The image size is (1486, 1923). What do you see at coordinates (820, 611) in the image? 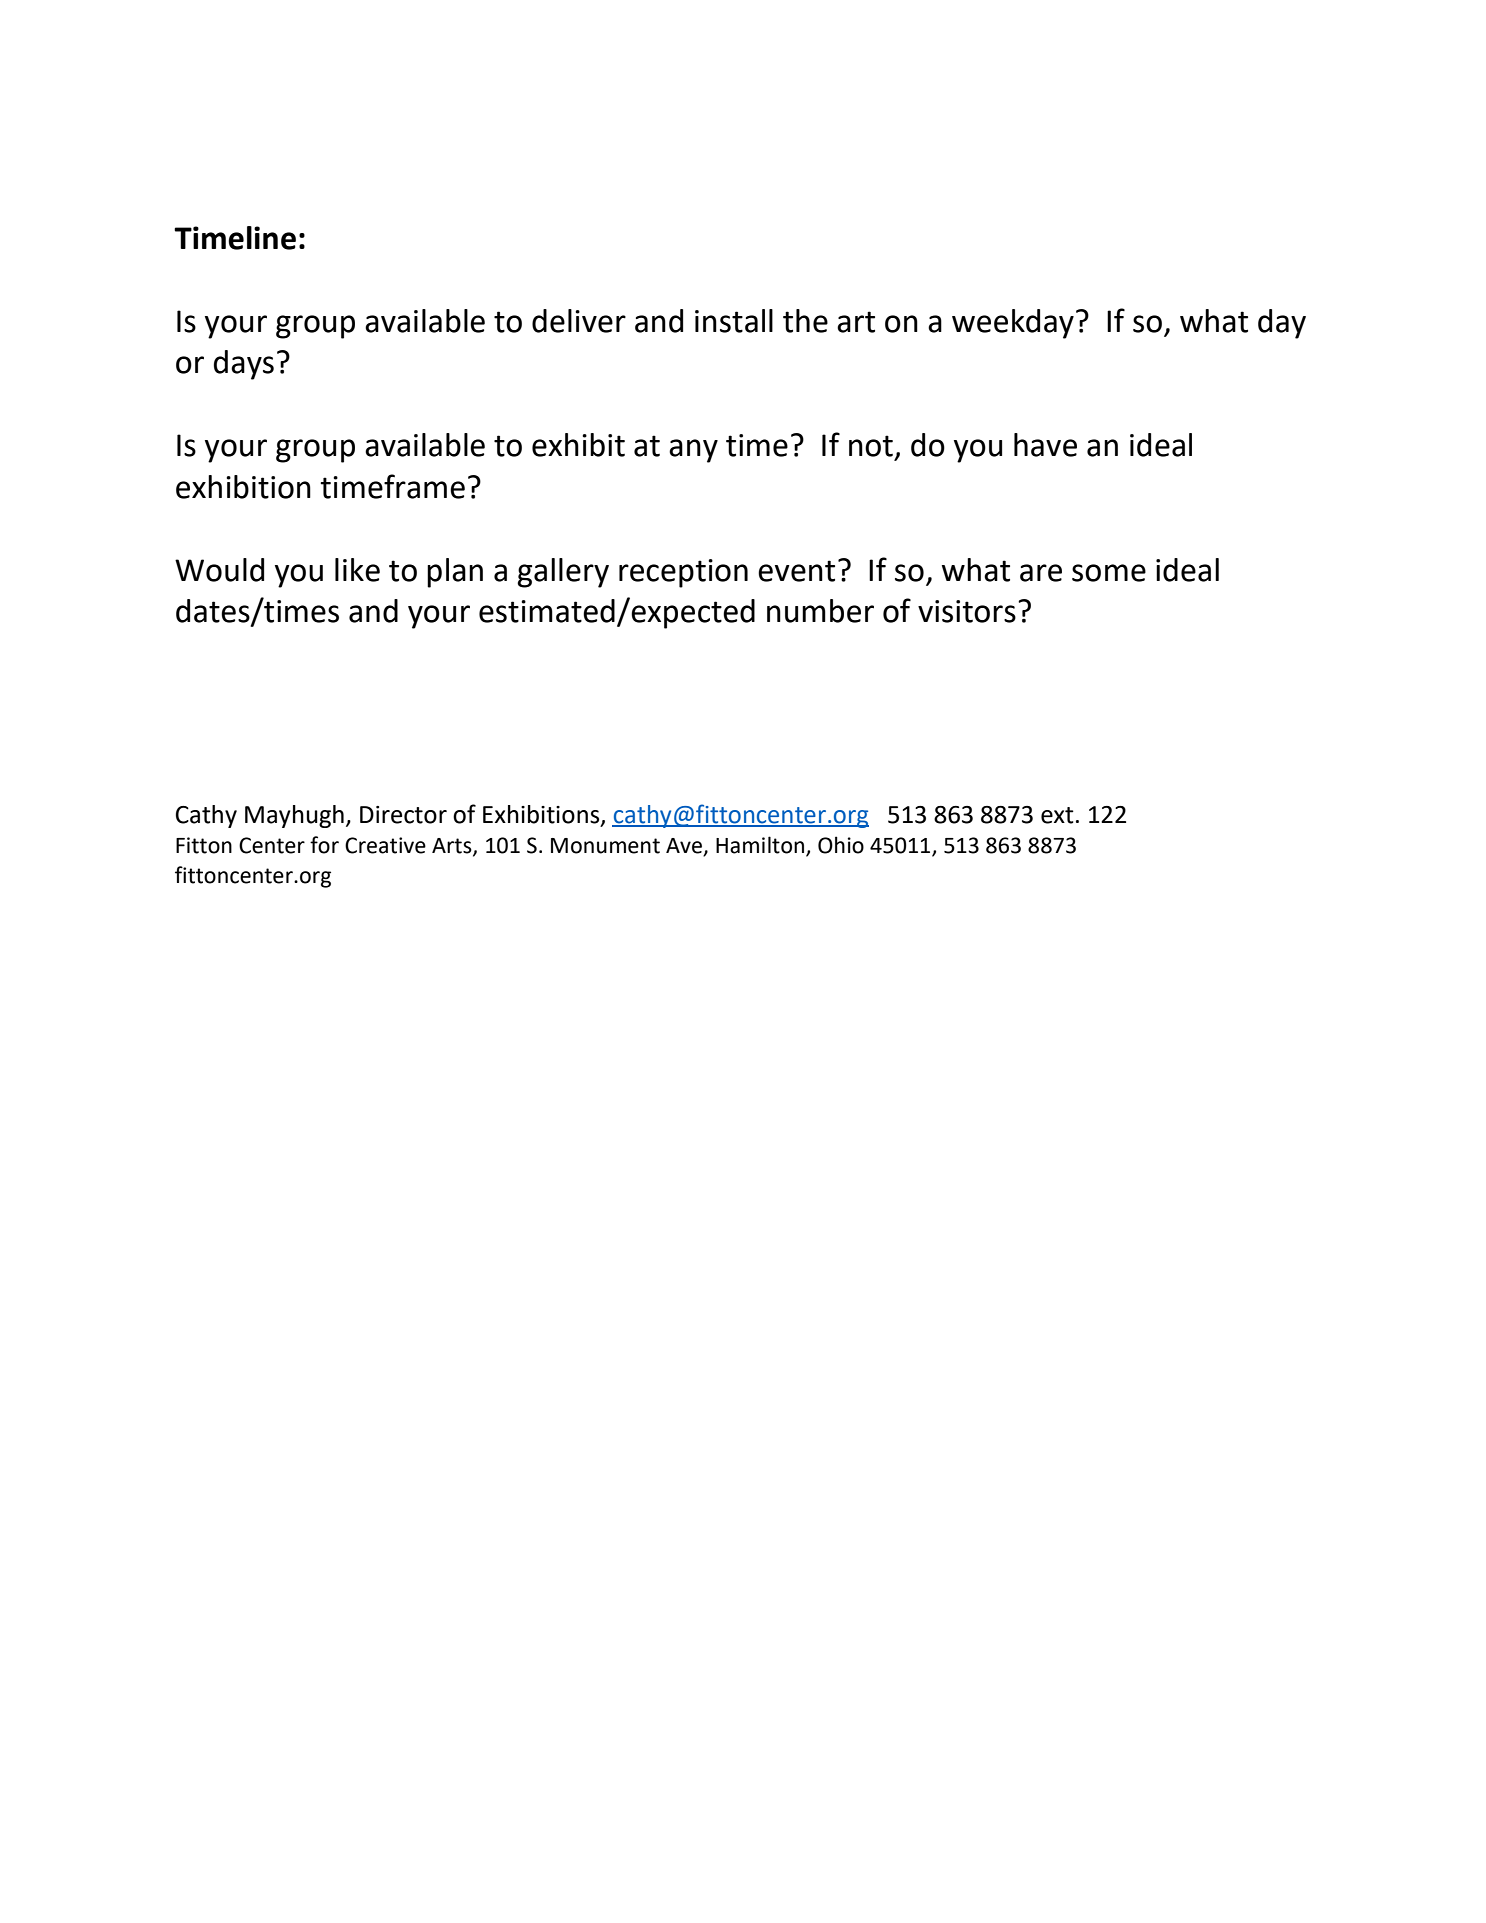
I see `number` at bounding box center [820, 611].
